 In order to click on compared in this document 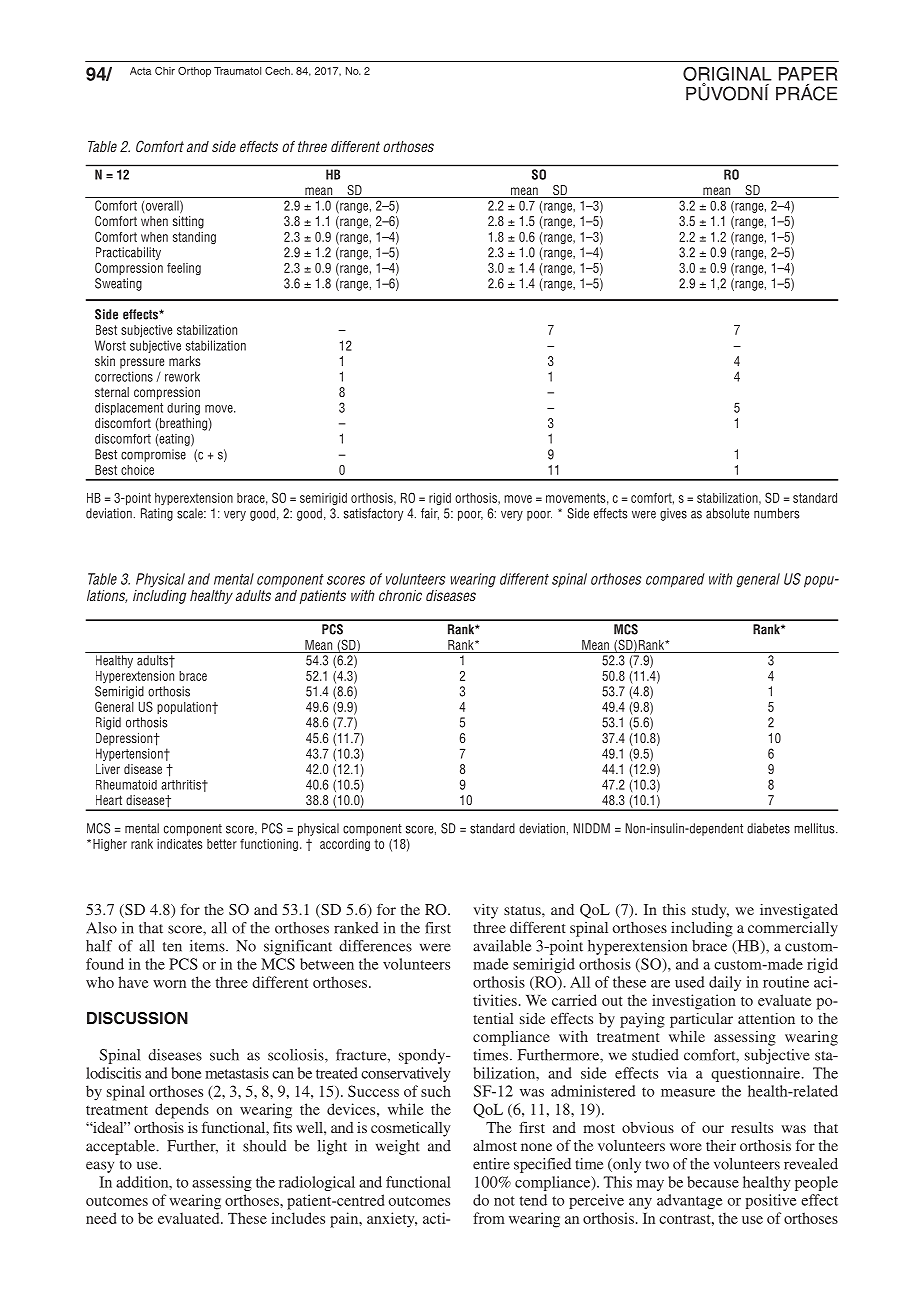, I will do `click(675, 580)`.
